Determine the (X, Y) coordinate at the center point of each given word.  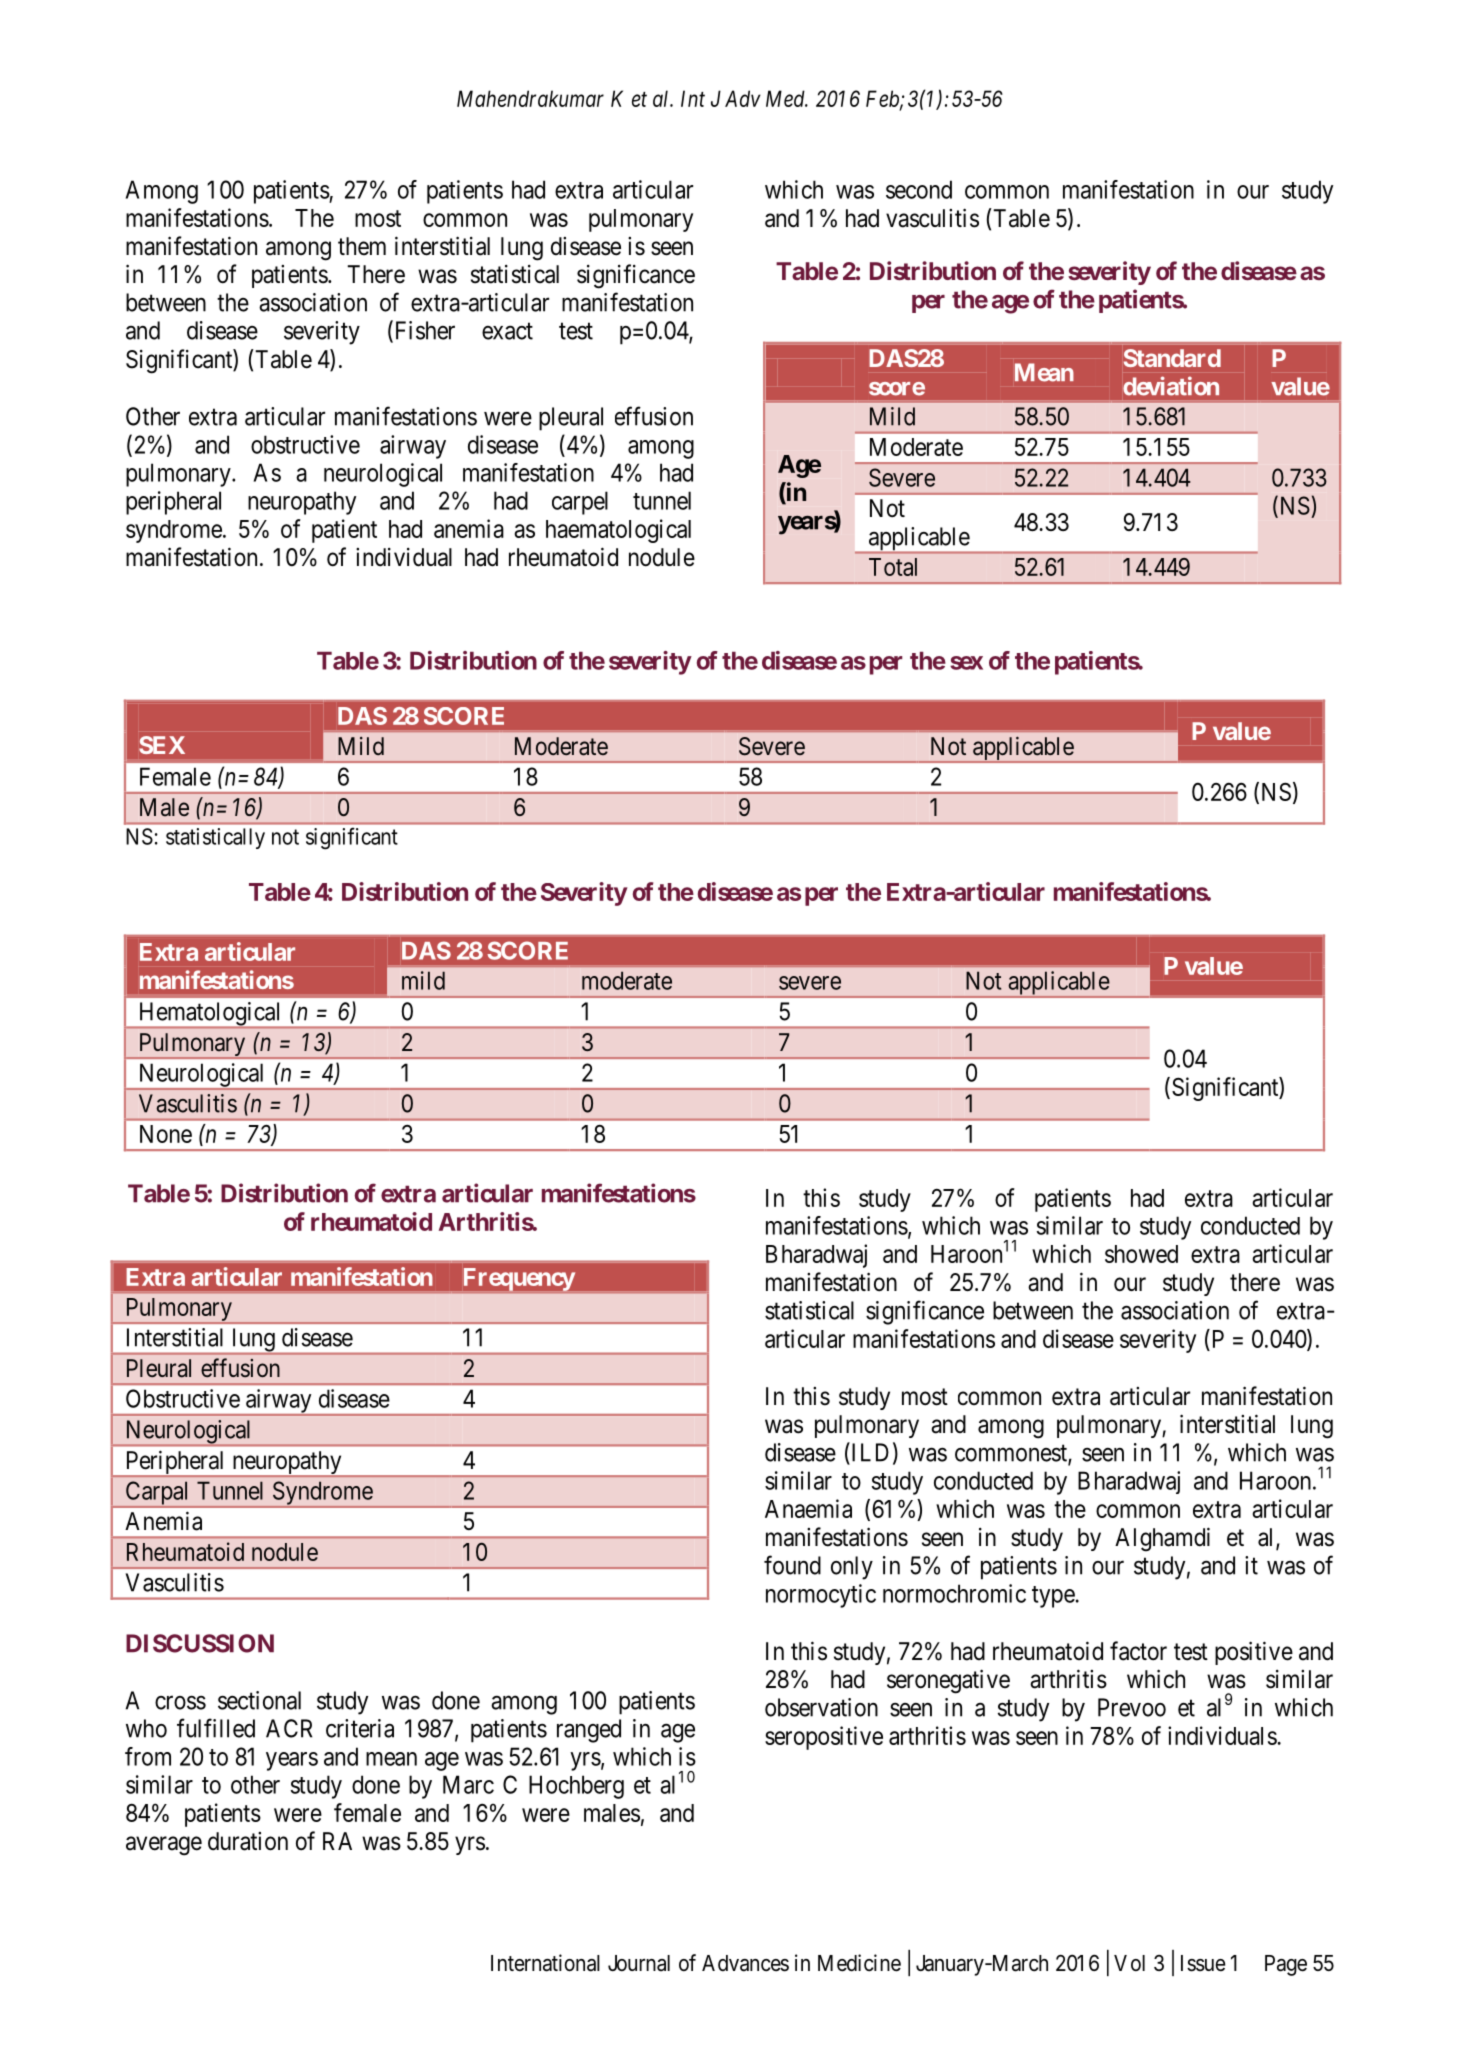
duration (248, 1841)
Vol (1129, 1963)
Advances (745, 1963)
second (919, 189)
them (362, 246)
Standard (1172, 358)
